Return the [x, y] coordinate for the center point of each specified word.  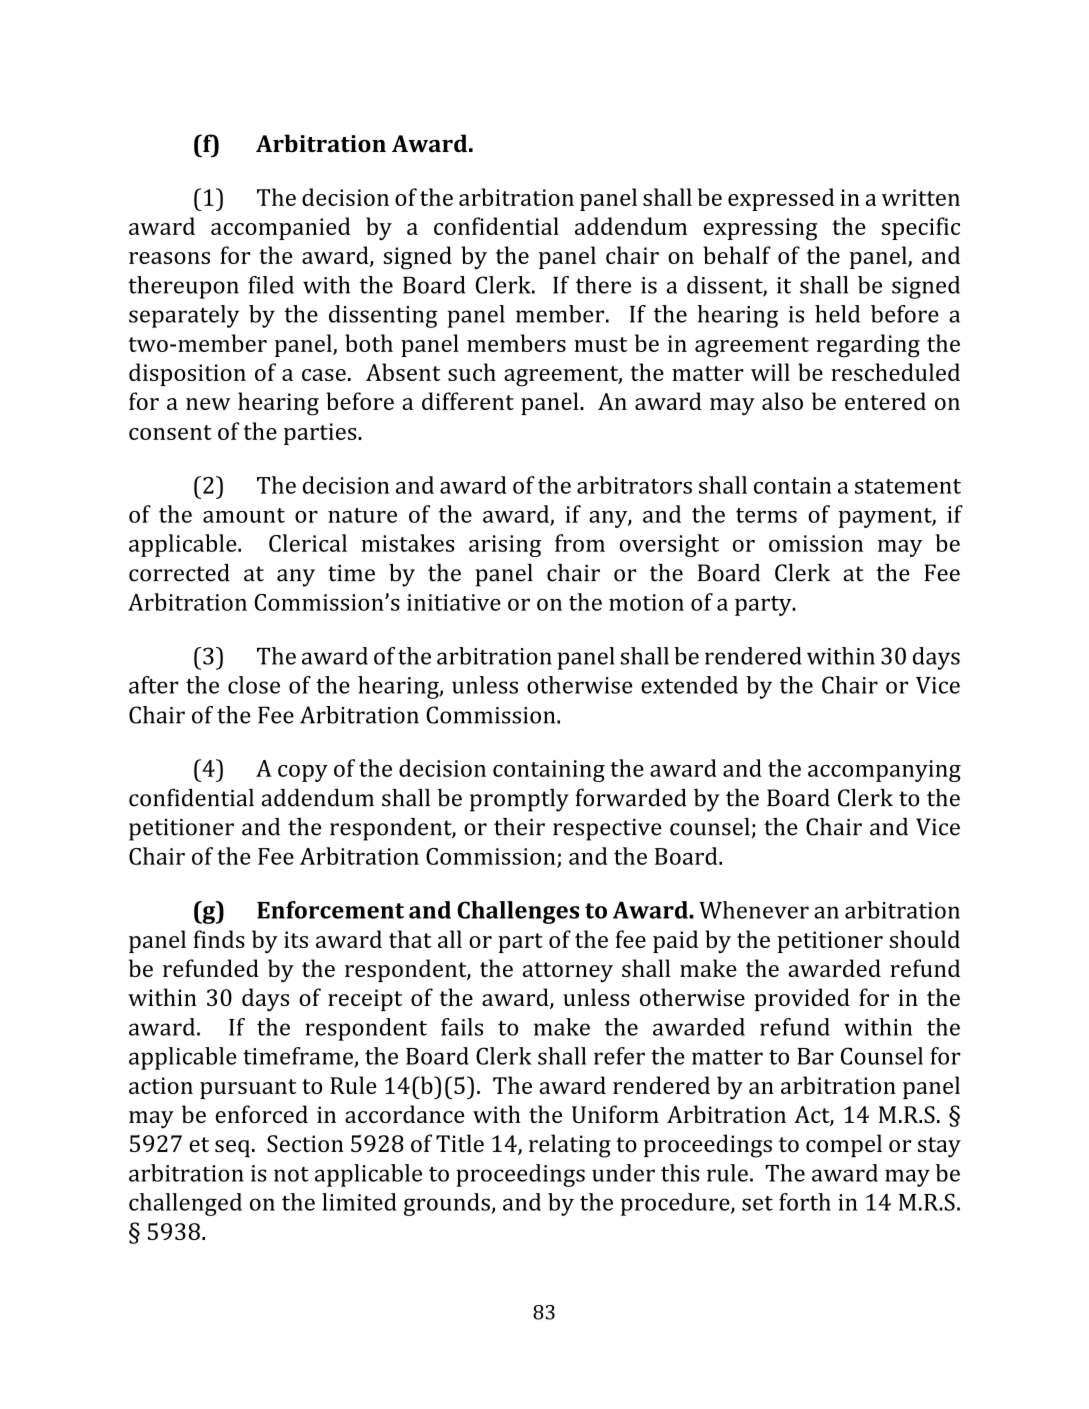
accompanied [280, 228]
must [600, 344]
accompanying [884, 771]
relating [570, 1146]
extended [689, 685]
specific [921, 228]
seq [232, 1148]
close [254, 685]
